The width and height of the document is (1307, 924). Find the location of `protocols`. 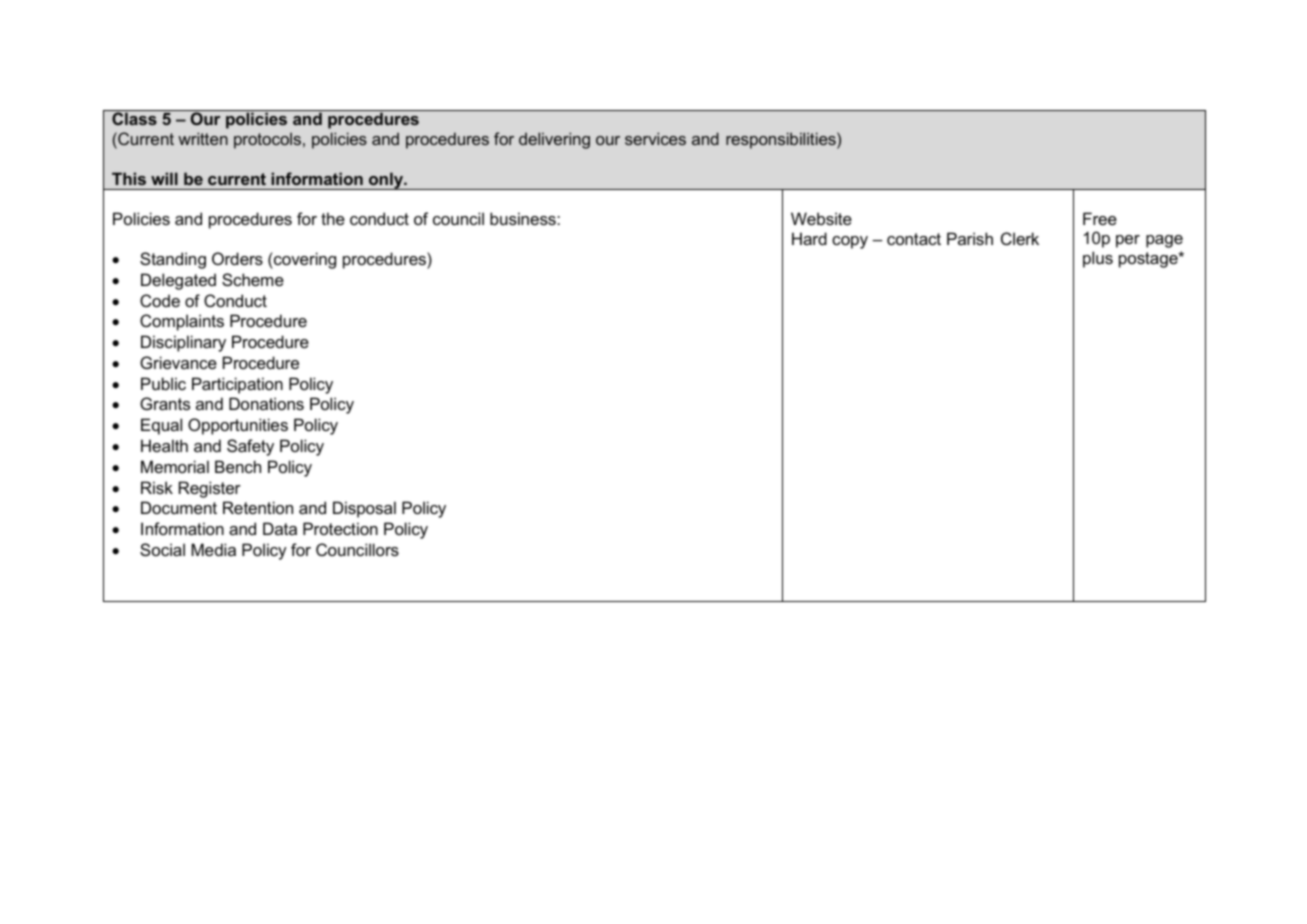

protocols is located at coordinates (269, 140).
